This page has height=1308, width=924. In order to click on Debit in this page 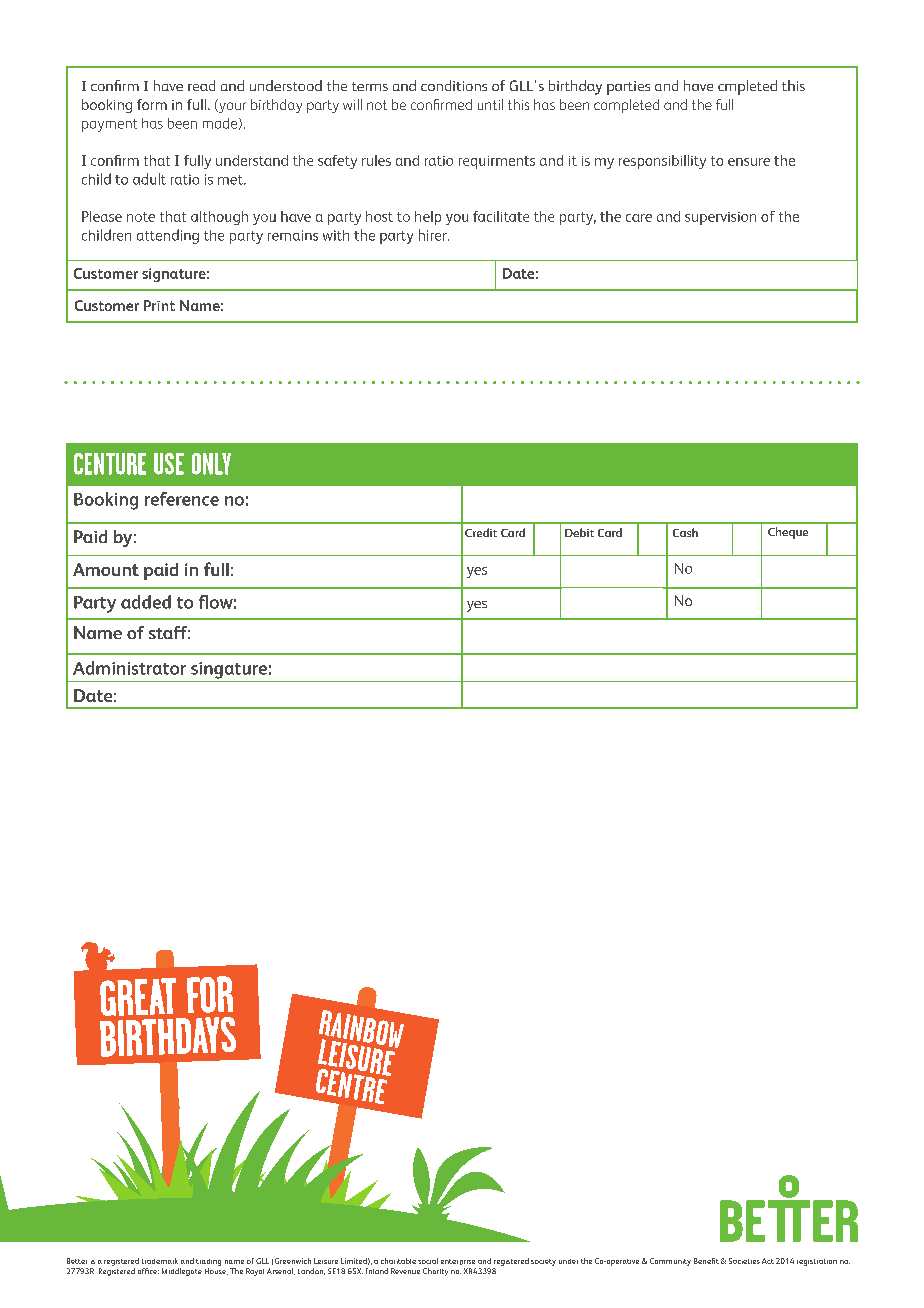, I will do `click(579, 532)`.
